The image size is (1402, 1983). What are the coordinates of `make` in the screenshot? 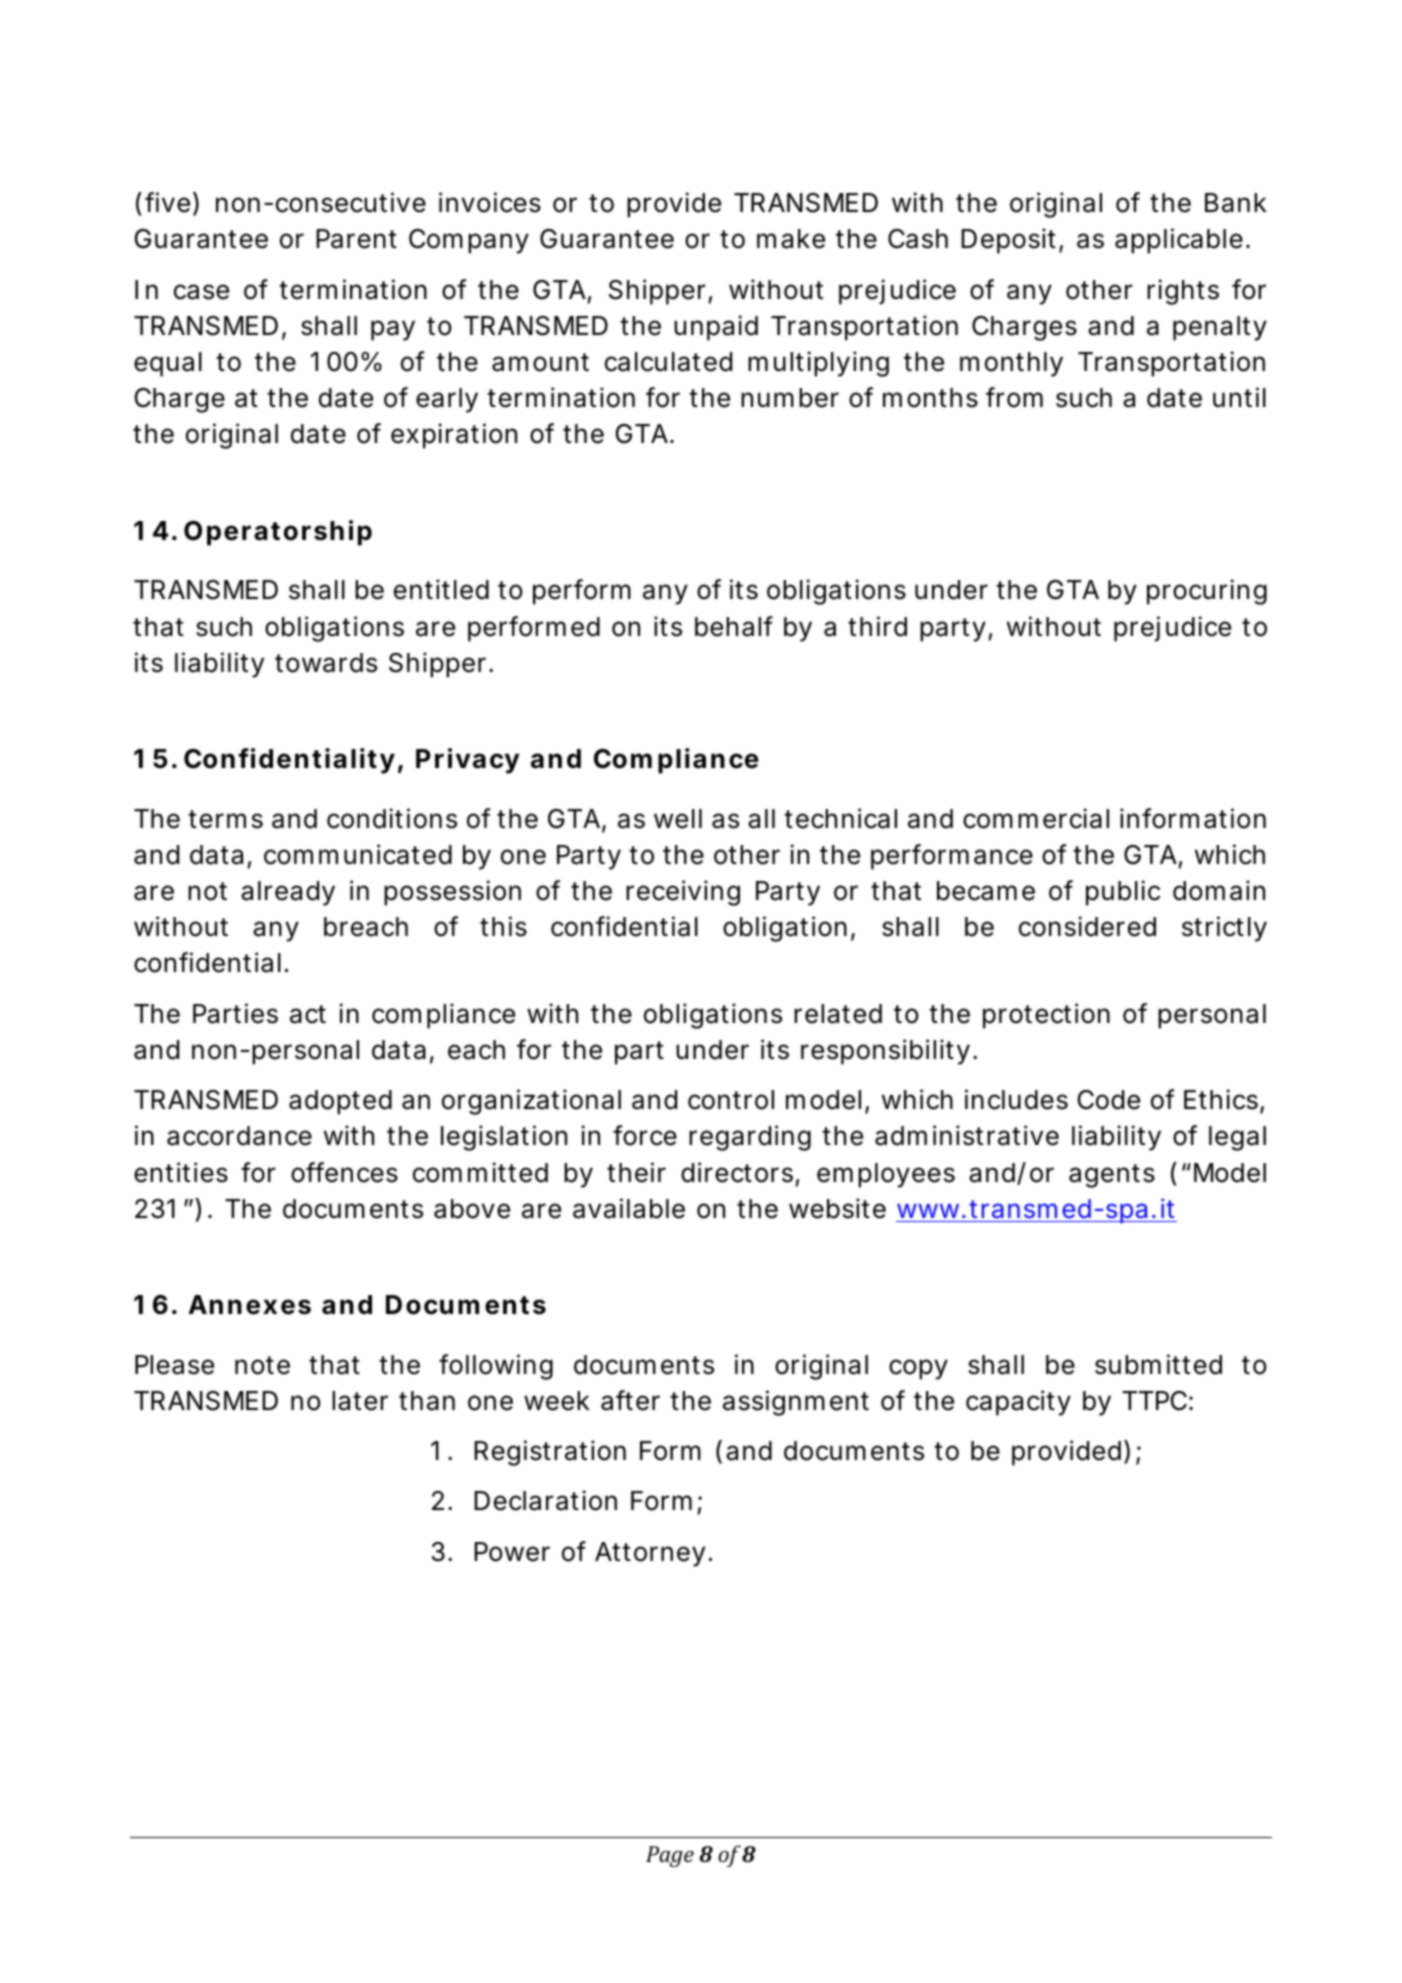 It's located at (791, 239).
